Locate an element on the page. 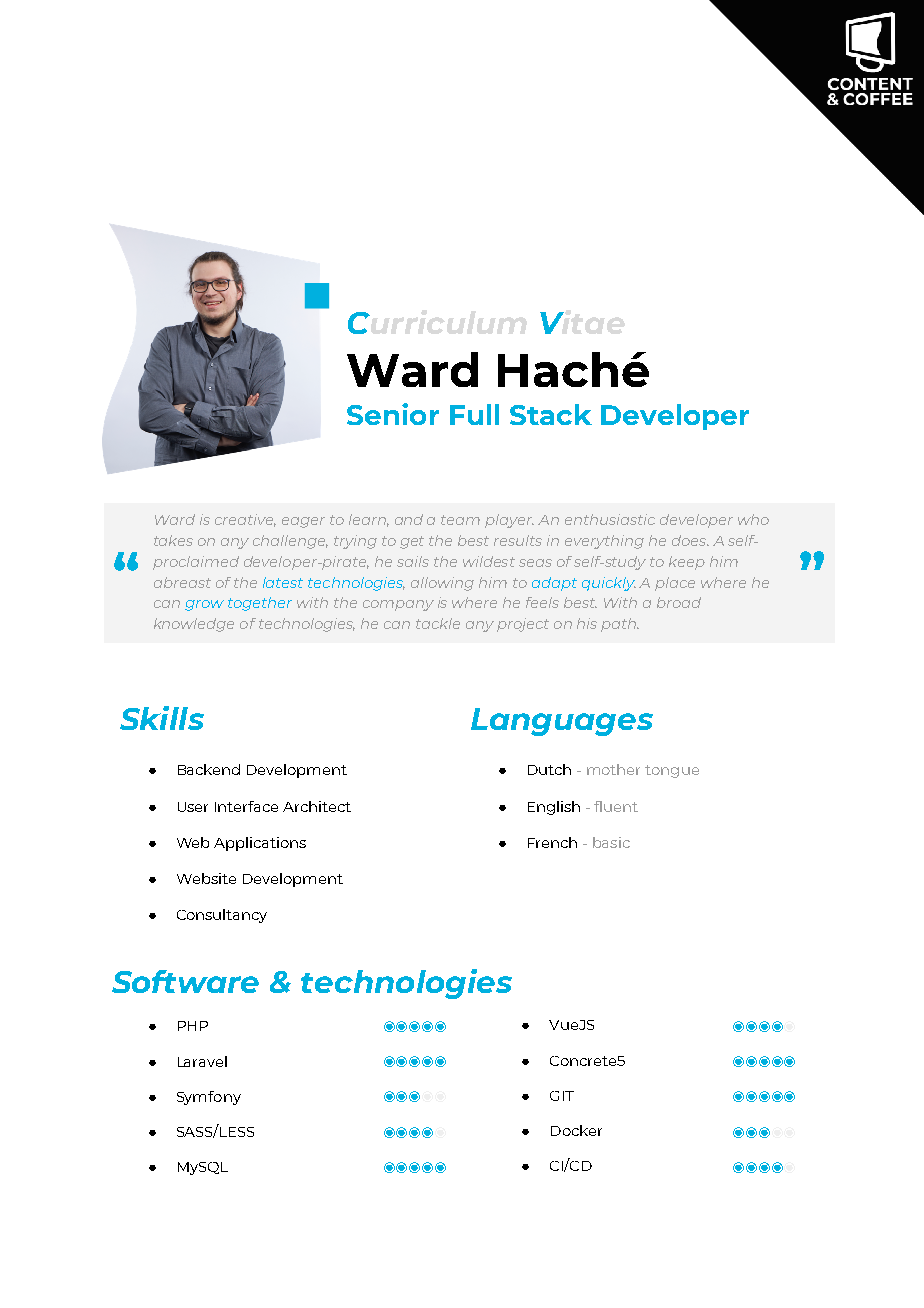 Image resolution: width=924 pixels, height=1308 pixels. creative is located at coordinates (245, 520).
